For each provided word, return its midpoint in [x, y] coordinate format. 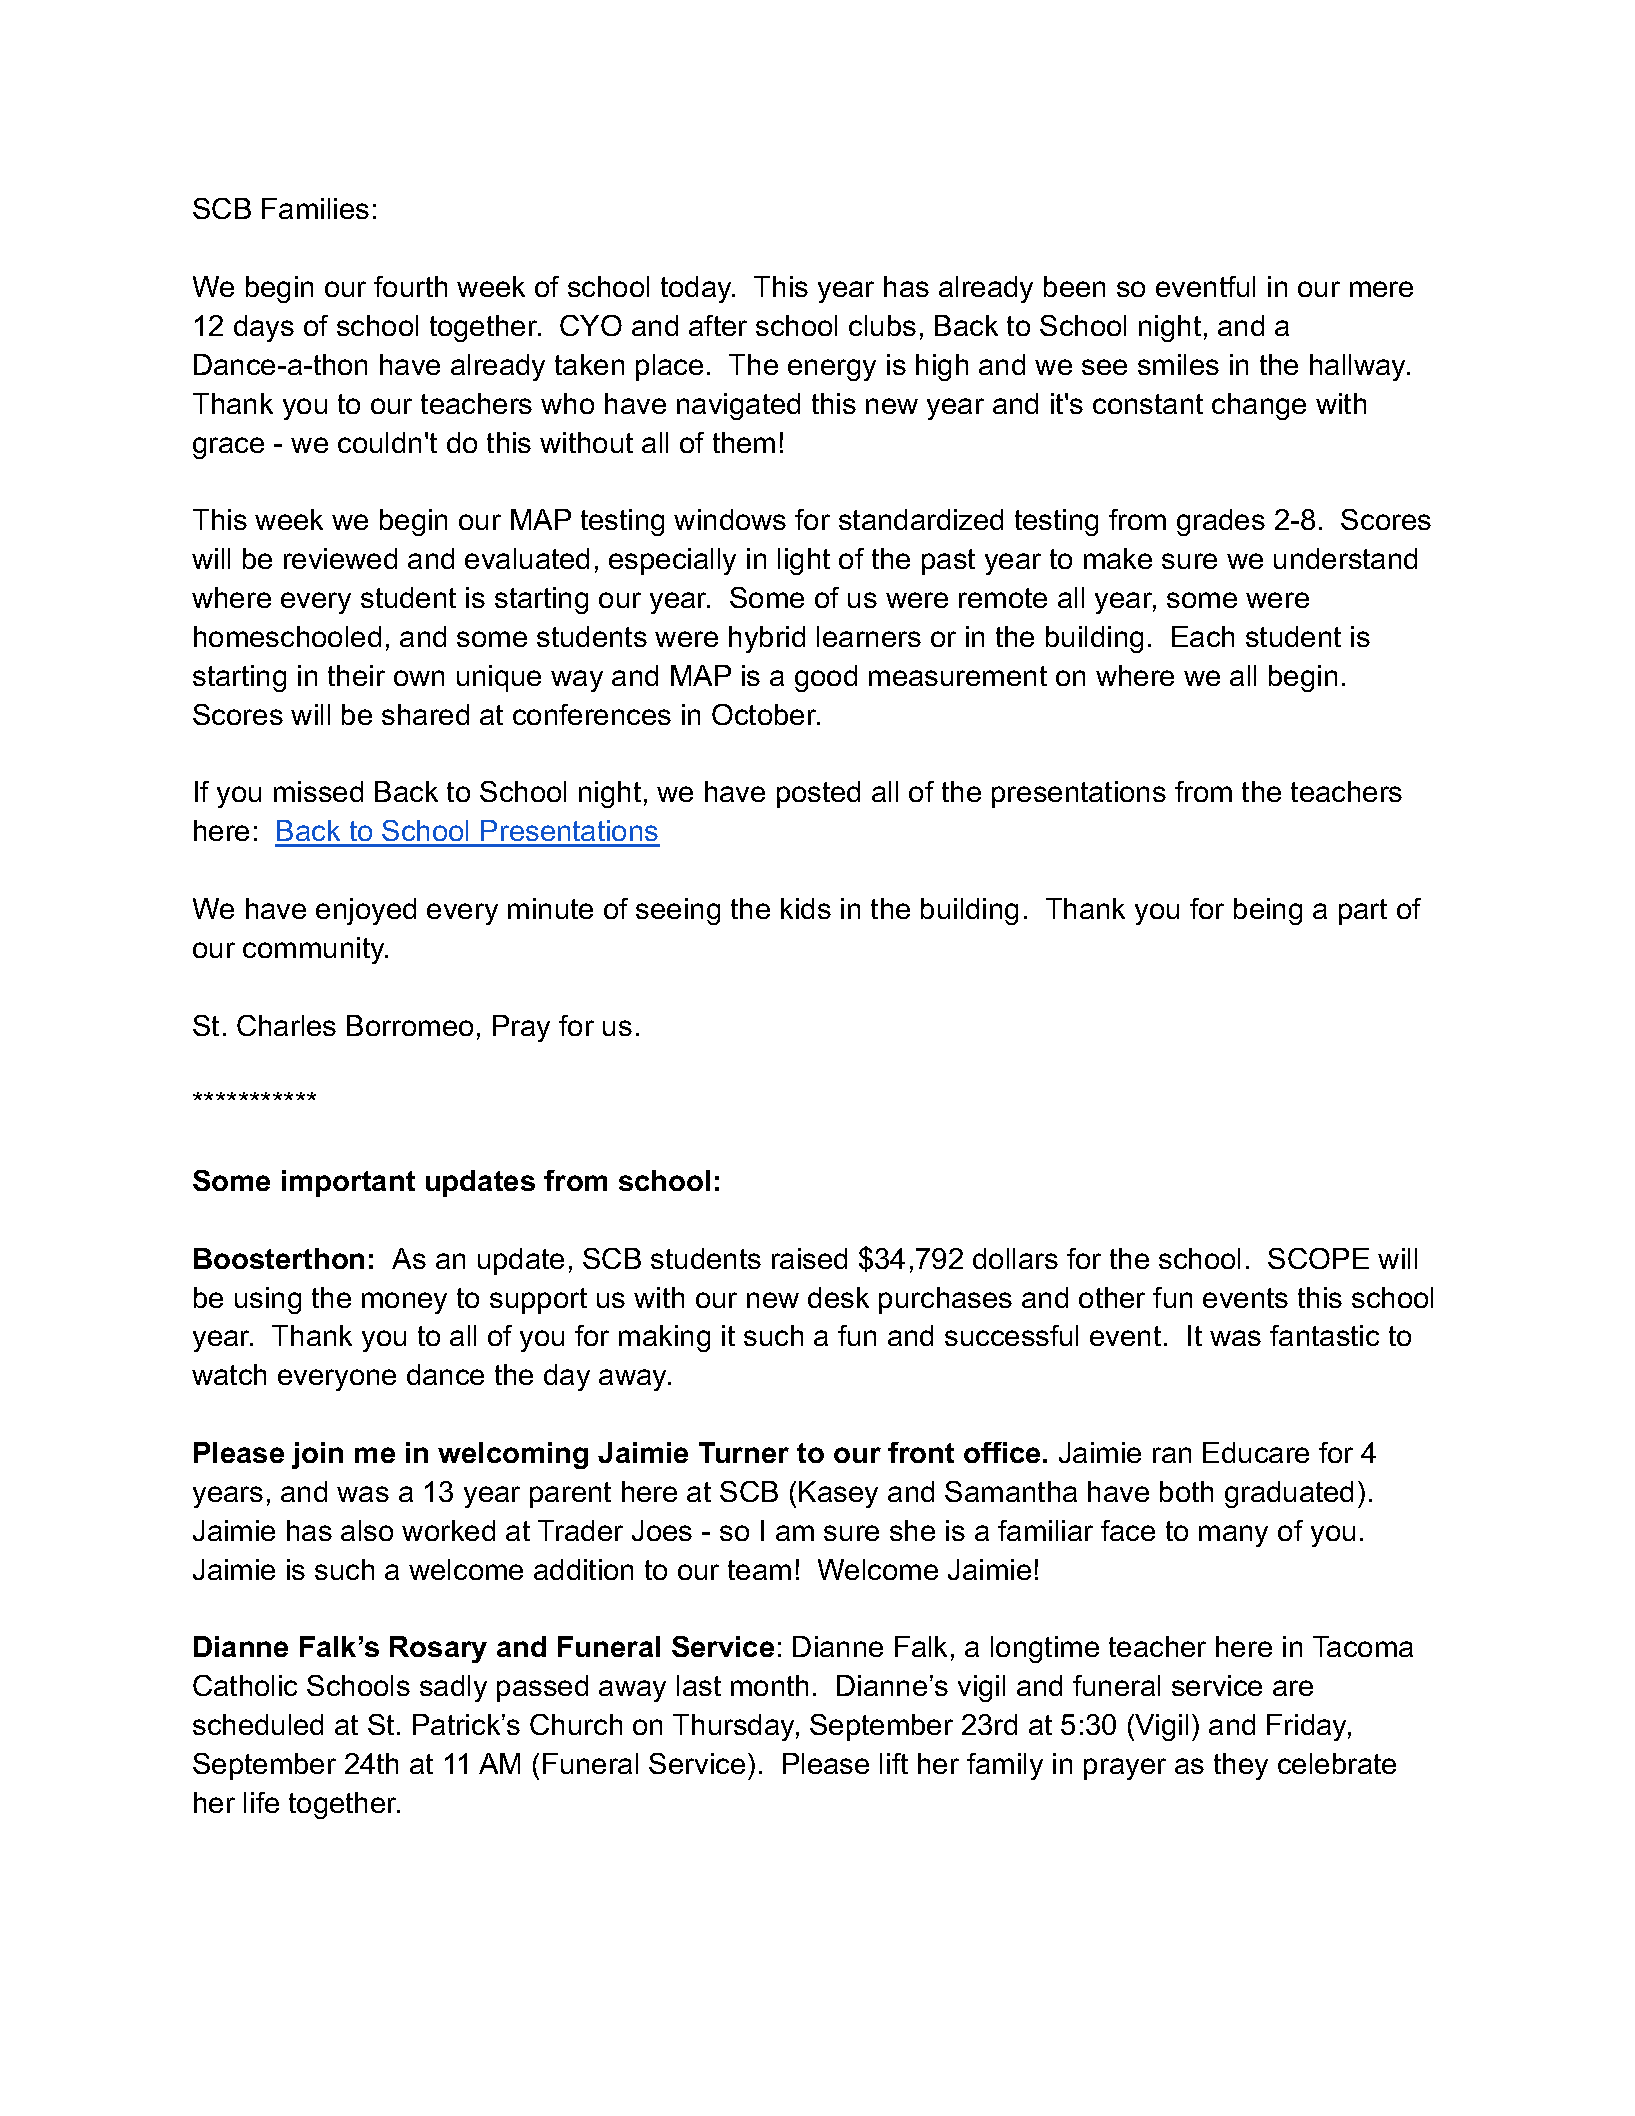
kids [806, 908]
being [1268, 911]
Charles [286, 1025]
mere [1381, 289]
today [697, 289]
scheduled [258, 1724]
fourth [410, 286]
